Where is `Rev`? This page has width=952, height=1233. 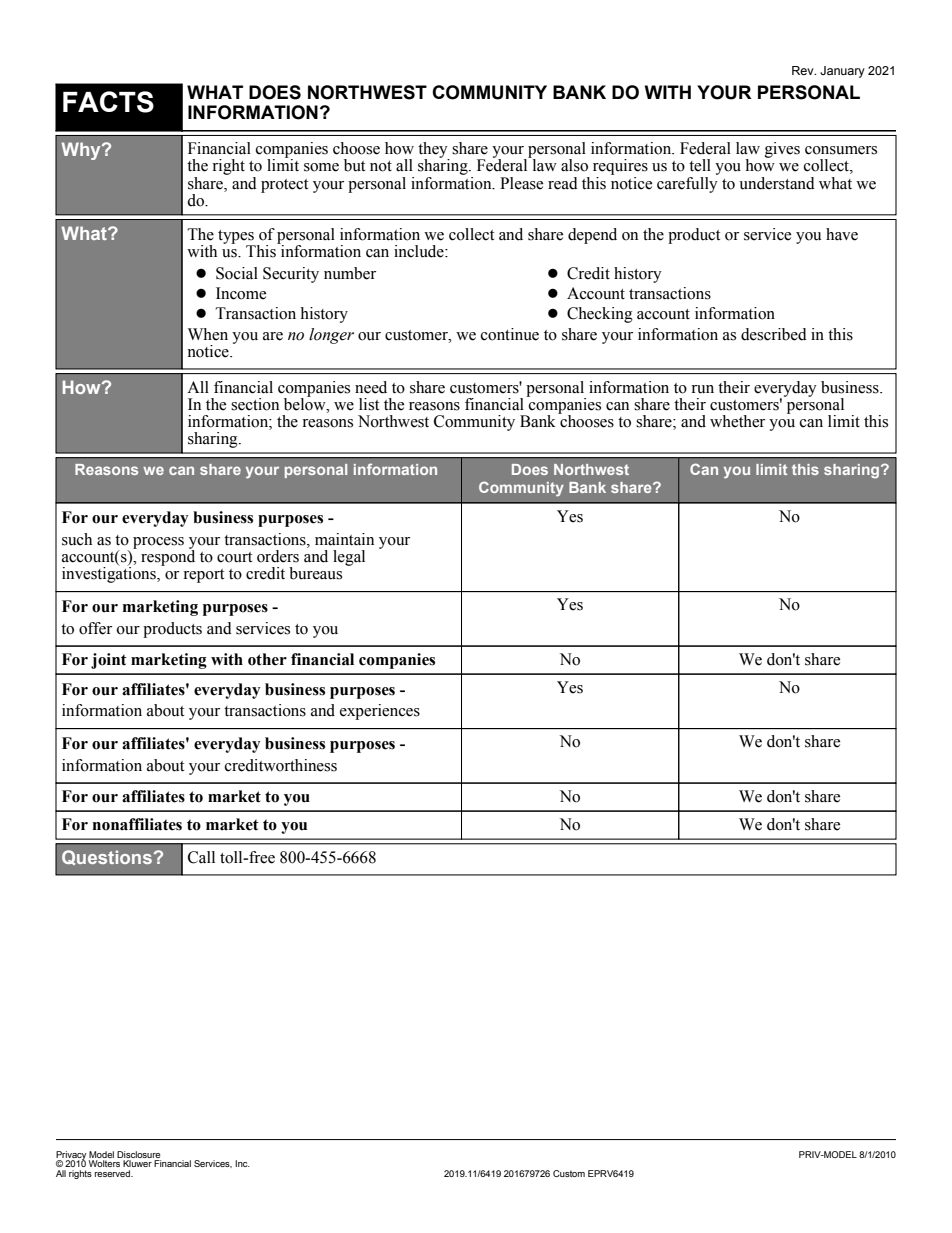 Rev is located at coordinates (804, 70).
